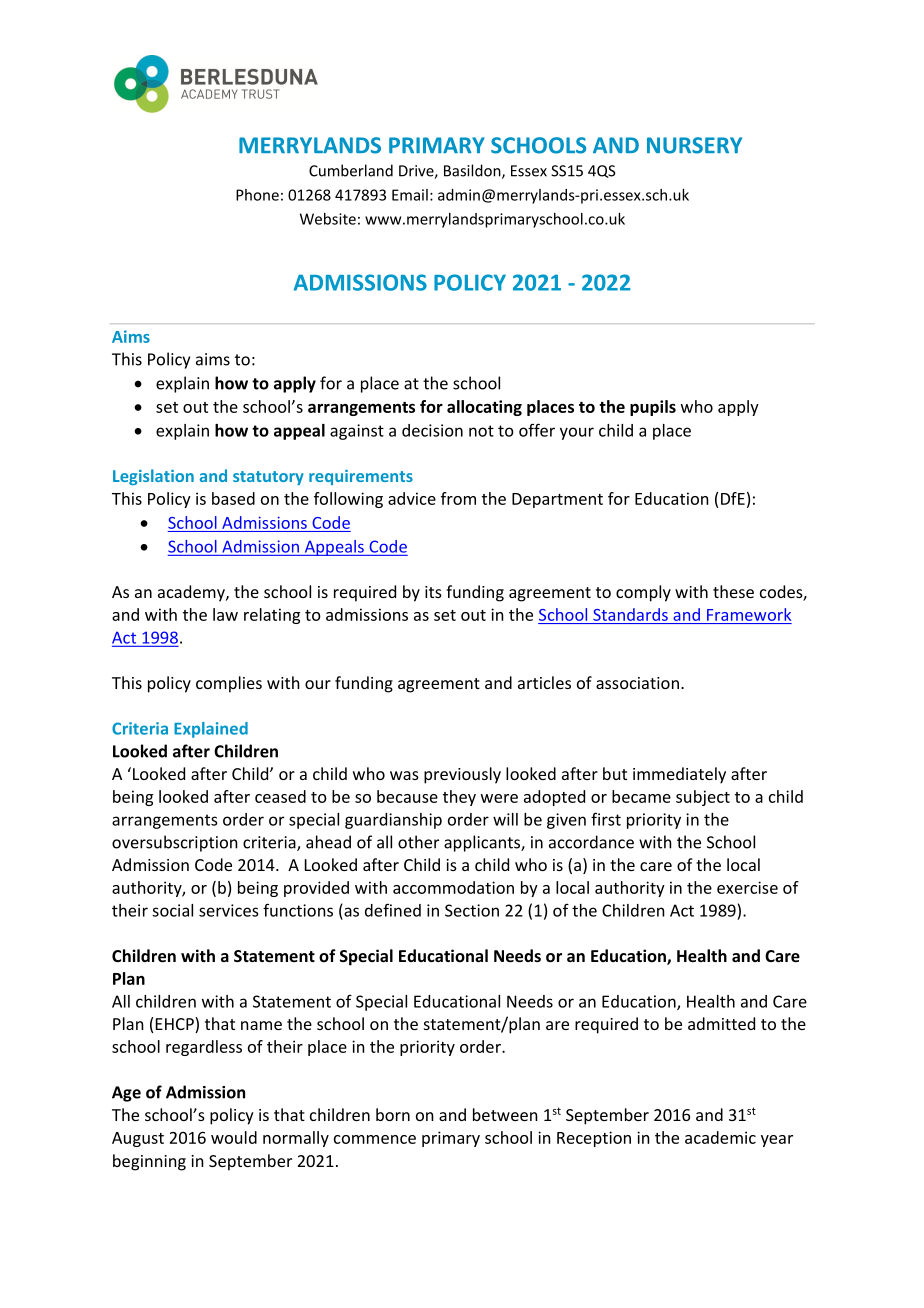  What do you see at coordinates (233, 498) in the document?
I see `based` at bounding box center [233, 498].
